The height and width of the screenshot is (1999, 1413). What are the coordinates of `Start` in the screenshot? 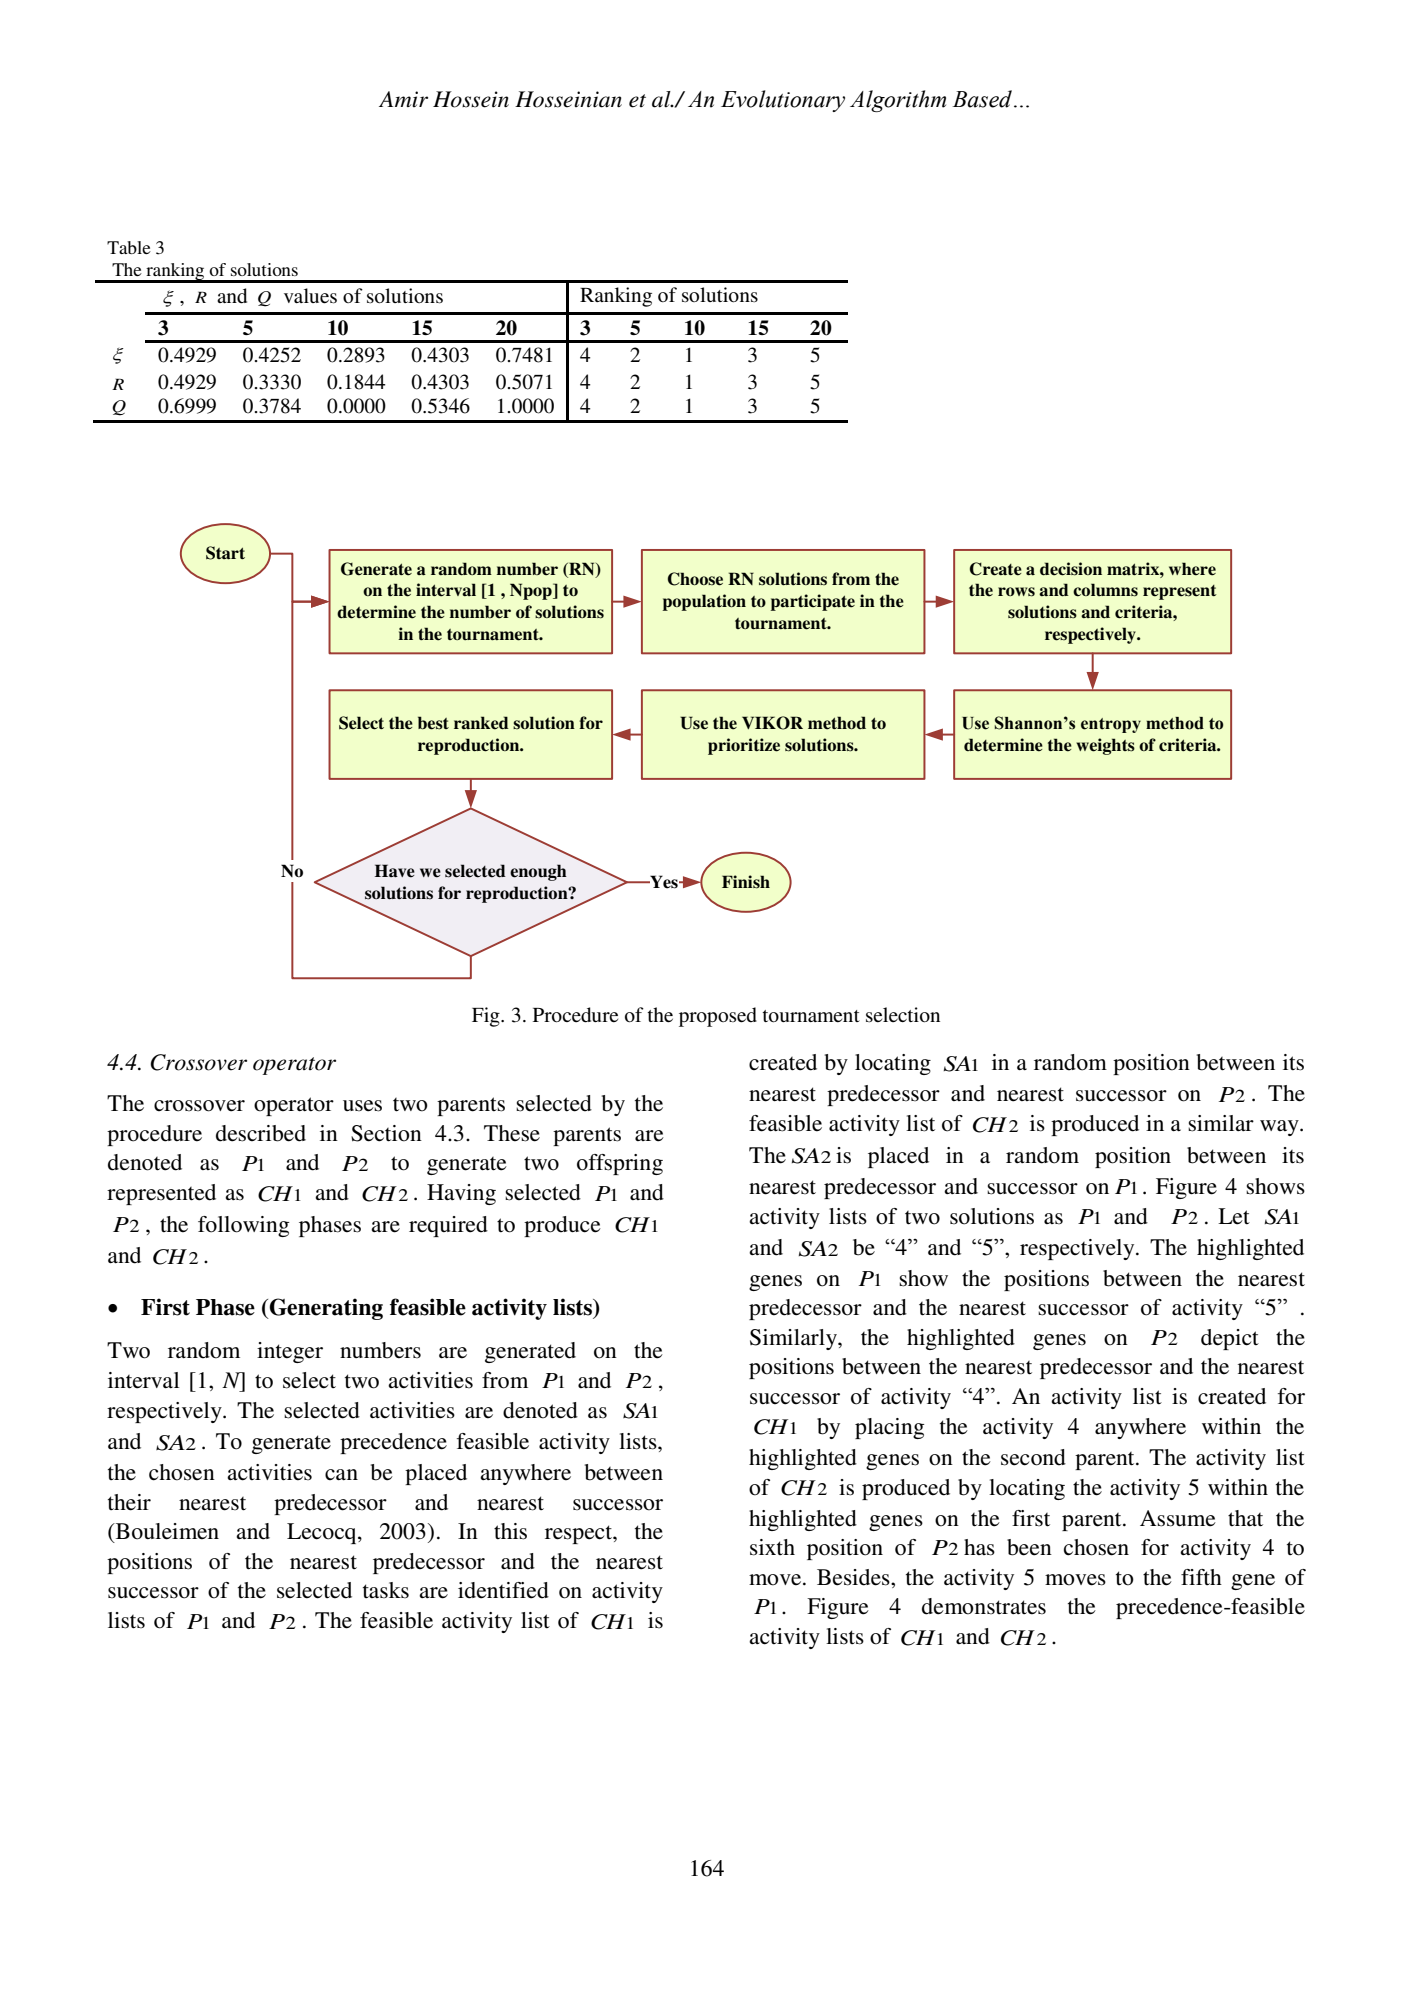 It's located at (225, 553).
